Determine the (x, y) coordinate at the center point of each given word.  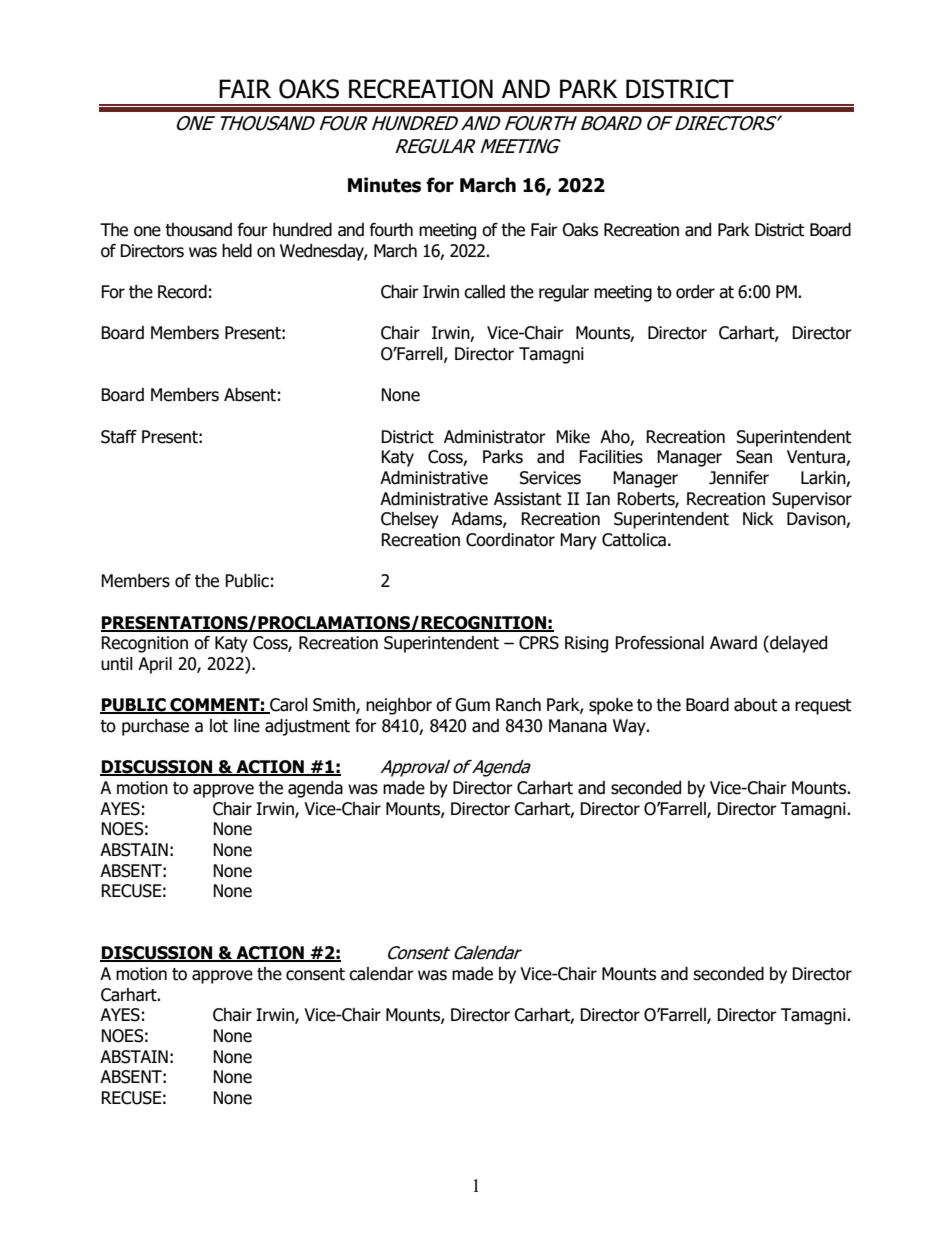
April (155, 665)
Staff (119, 437)
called (484, 292)
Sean (754, 457)
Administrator (495, 437)
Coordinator (510, 540)
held (237, 251)
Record (182, 292)
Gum (472, 705)
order (695, 292)
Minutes (384, 185)
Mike (573, 437)
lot (219, 726)
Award (733, 643)
